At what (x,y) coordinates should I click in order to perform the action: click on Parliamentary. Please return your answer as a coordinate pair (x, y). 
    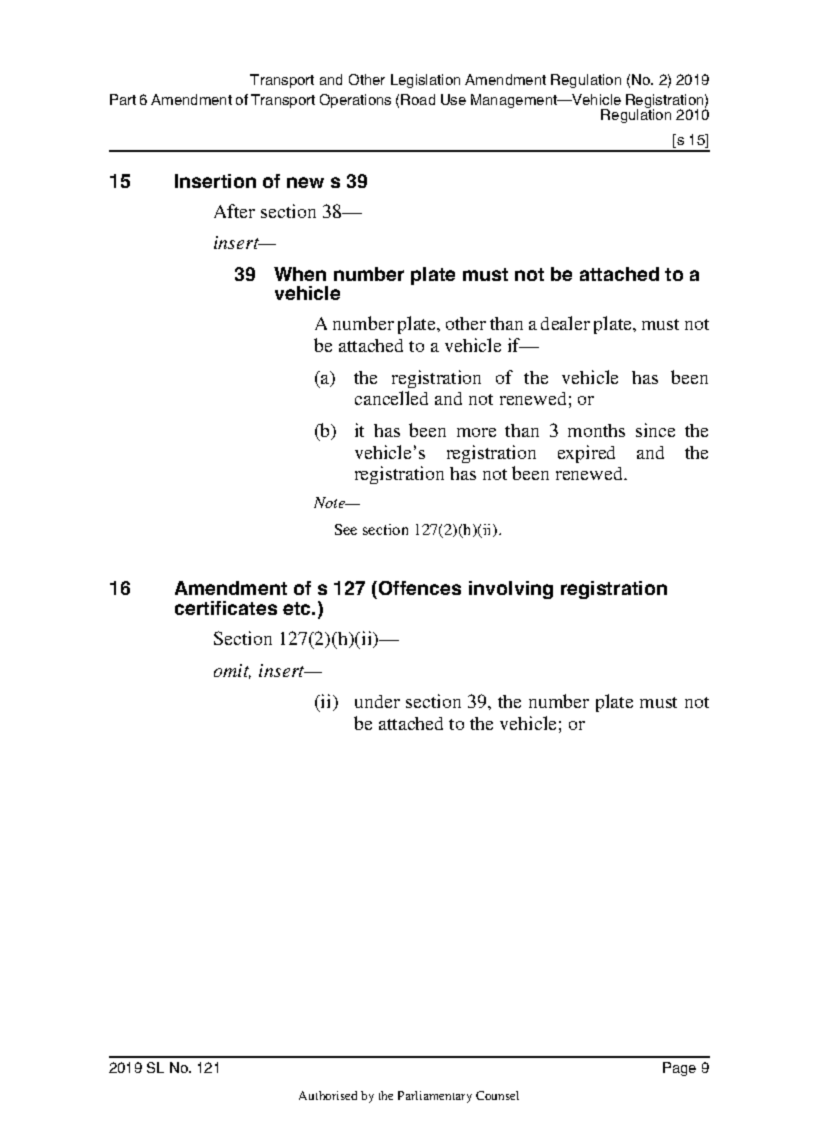
    Looking at the image, I should click on (435, 1097).
